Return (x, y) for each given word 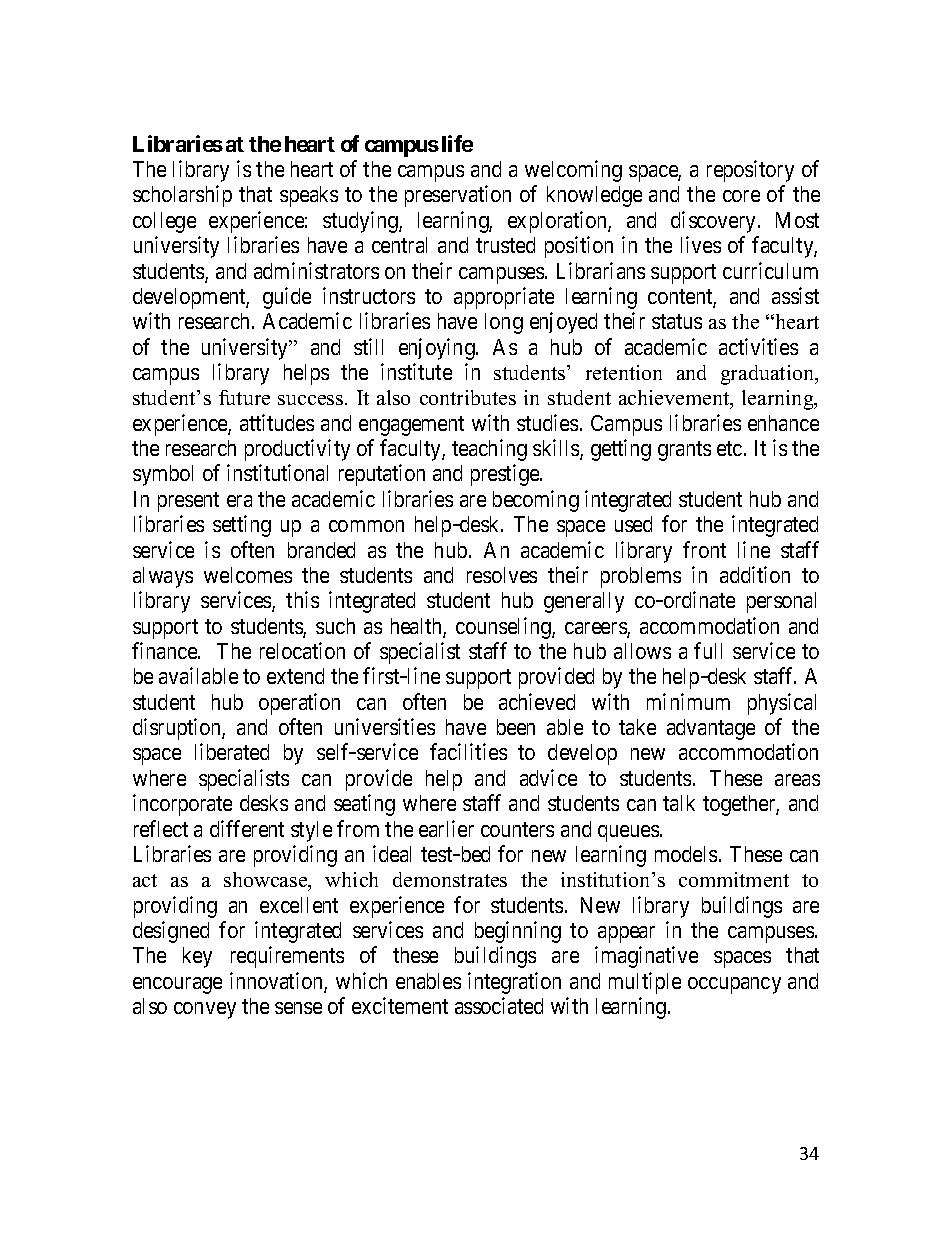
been (516, 727)
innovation (277, 982)
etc (729, 448)
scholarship (182, 196)
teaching (489, 450)
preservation (458, 196)
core (741, 196)
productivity (297, 450)
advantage (711, 729)
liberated (232, 751)
